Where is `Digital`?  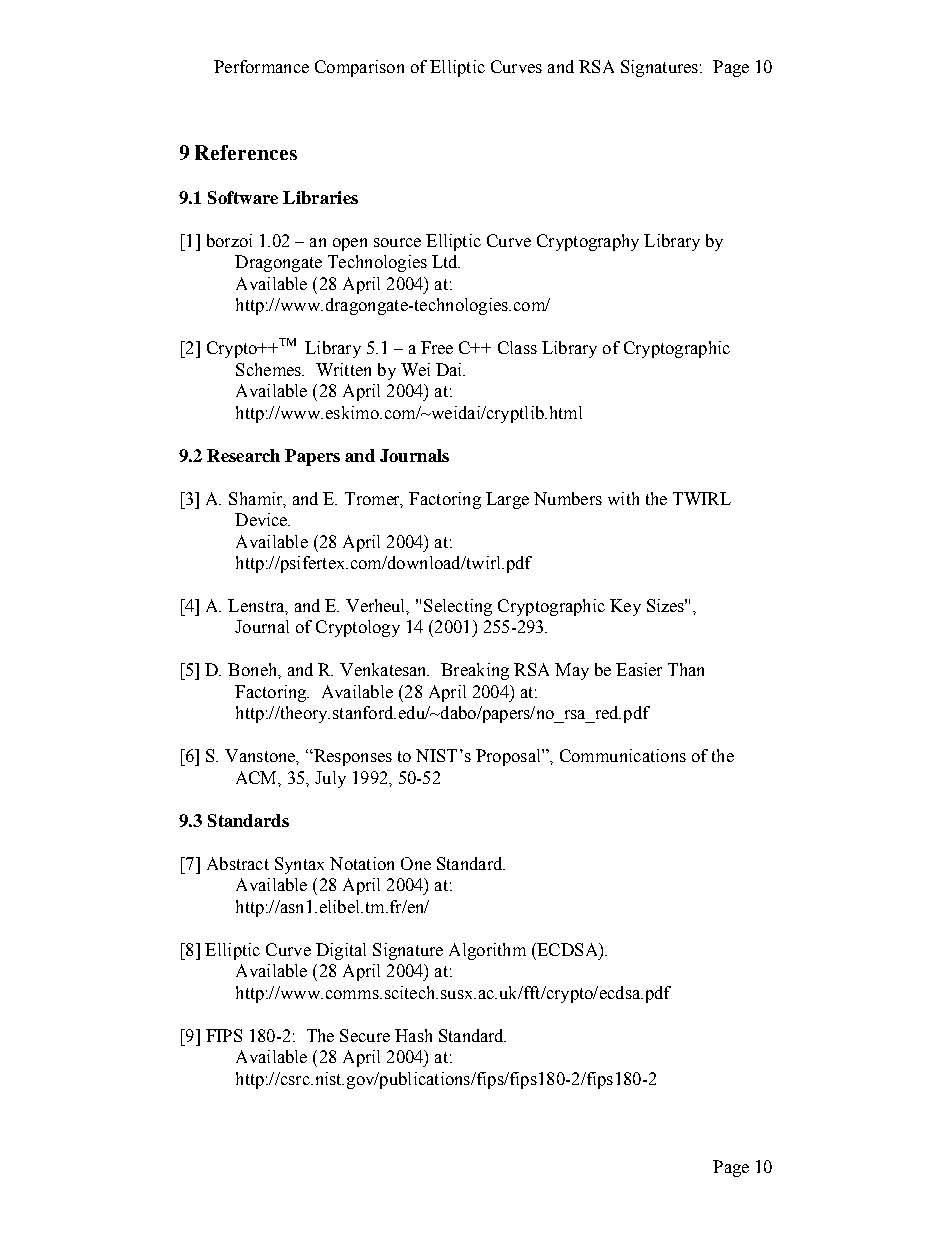 Digital is located at coordinates (341, 951).
